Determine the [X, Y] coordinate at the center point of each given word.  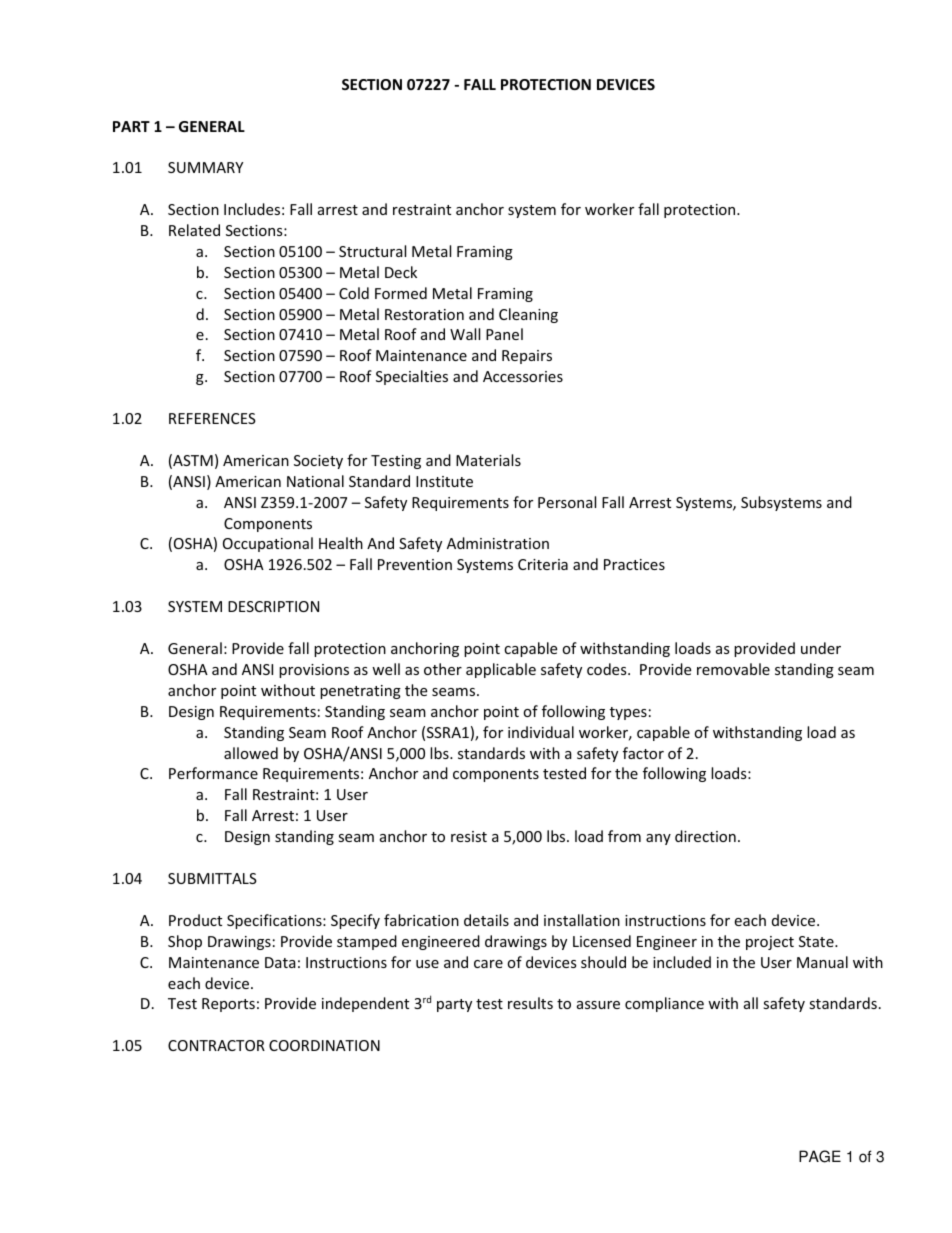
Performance [213, 773]
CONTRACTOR [216, 1045]
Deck [401, 272]
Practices [634, 564]
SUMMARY [205, 167]
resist [469, 836]
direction [705, 836]
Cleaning [528, 315]
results [530, 1003]
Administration [498, 543]
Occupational [268, 544]
